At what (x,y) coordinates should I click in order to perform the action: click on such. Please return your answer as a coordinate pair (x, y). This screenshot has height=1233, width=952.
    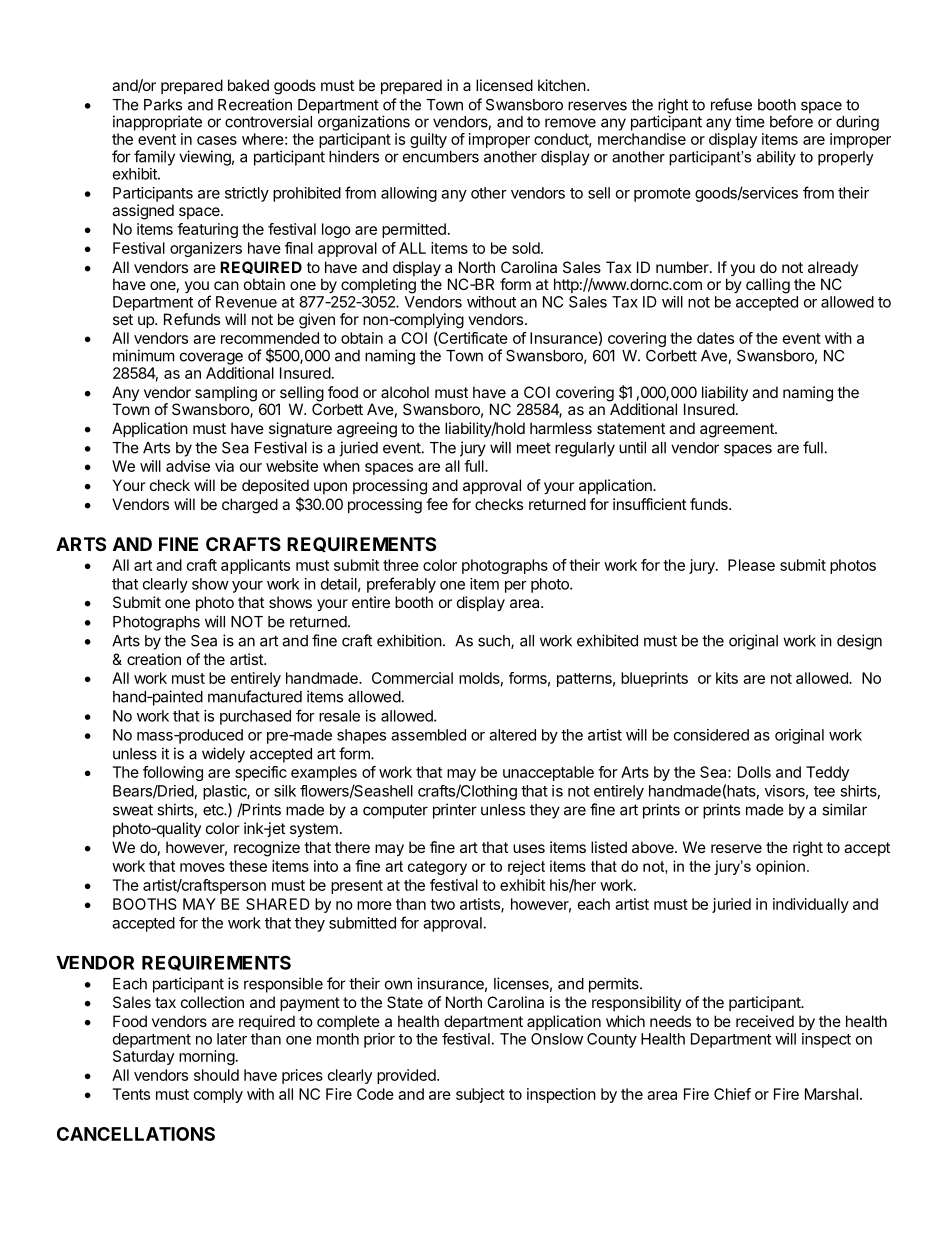
    Looking at the image, I should click on (495, 642).
